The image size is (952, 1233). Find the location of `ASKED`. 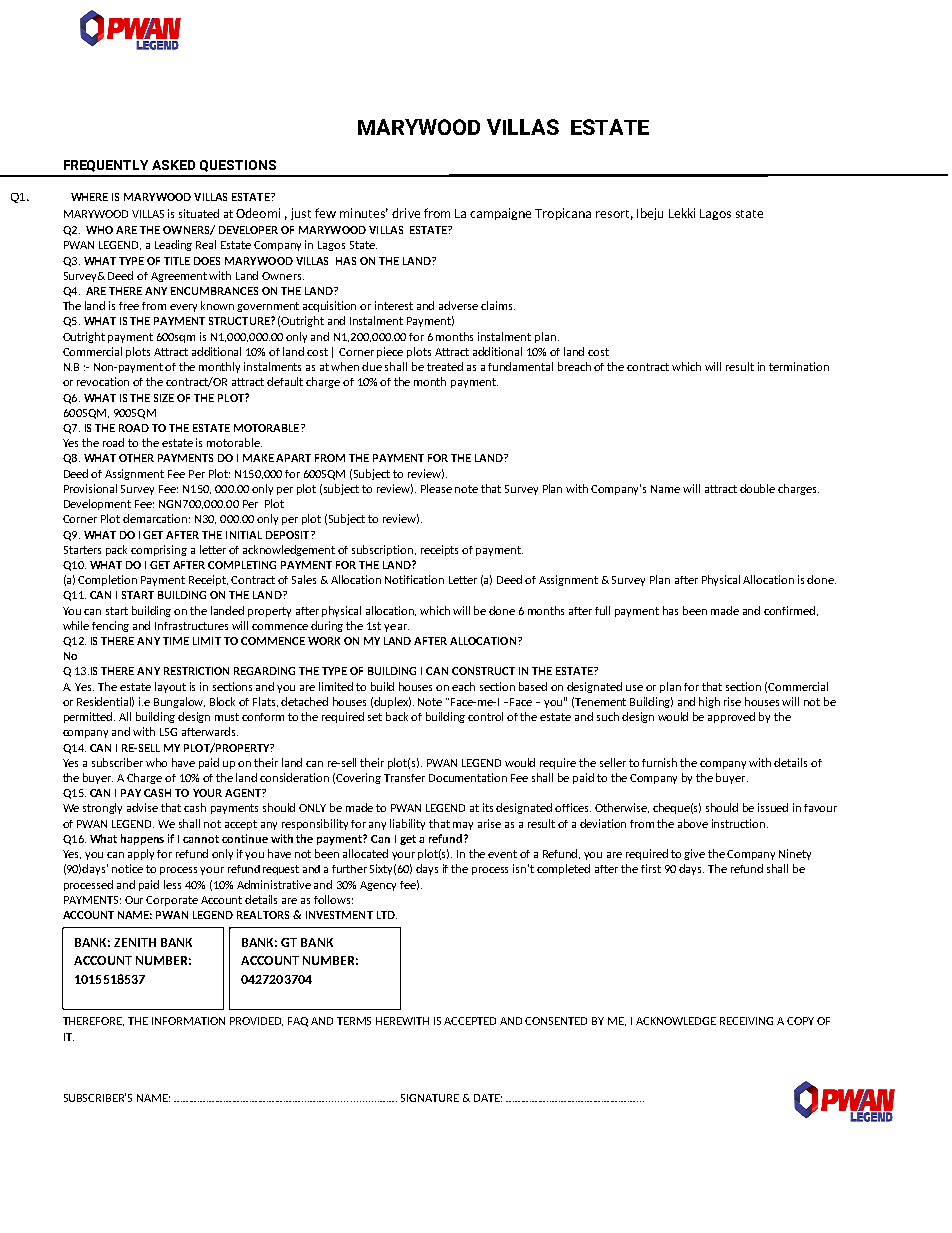

ASKED is located at coordinates (173, 165).
